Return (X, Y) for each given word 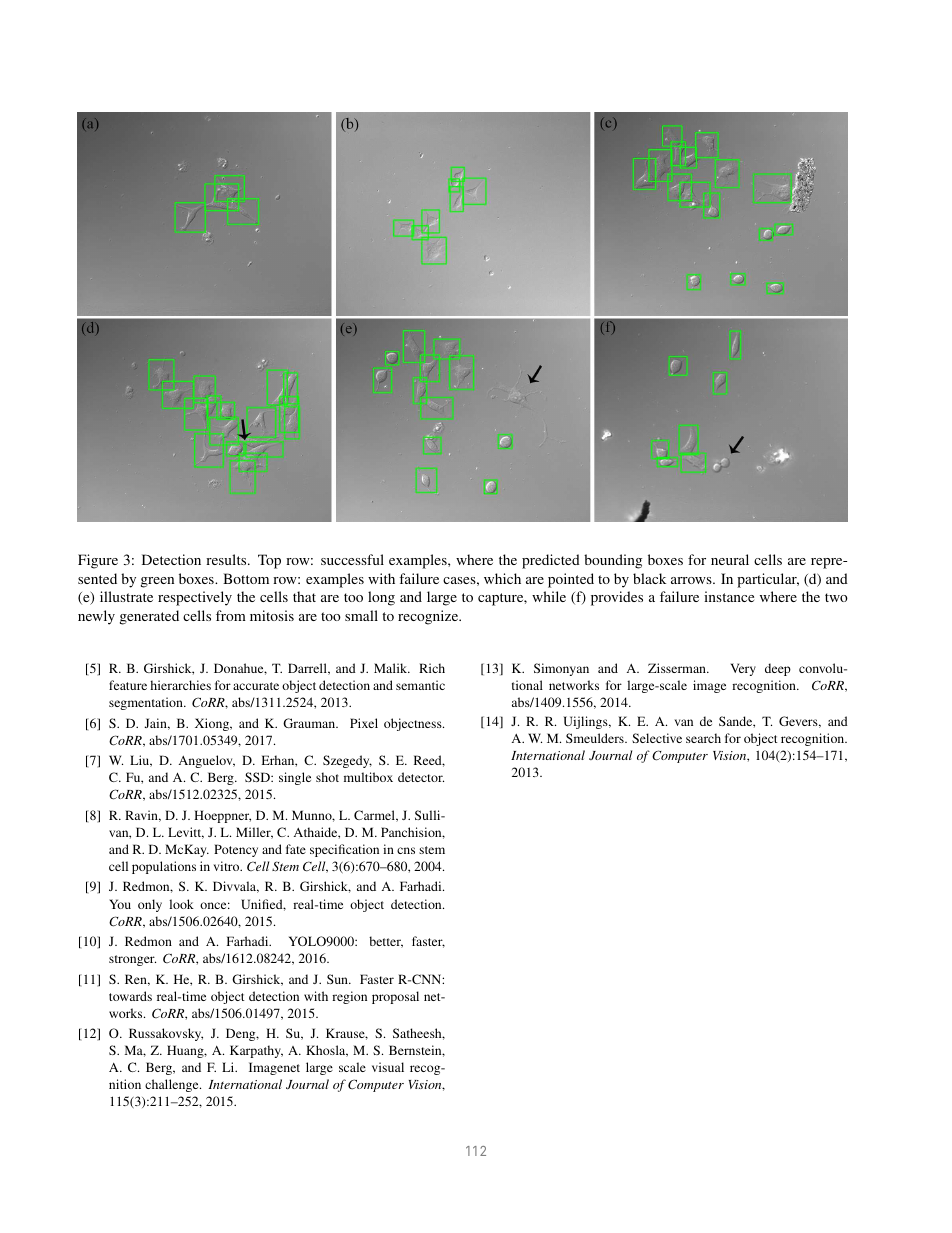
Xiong (213, 724)
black (649, 578)
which (502, 578)
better (386, 942)
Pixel (364, 723)
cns (406, 850)
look (181, 904)
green (157, 582)
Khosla (327, 1051)
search (703, 738)
